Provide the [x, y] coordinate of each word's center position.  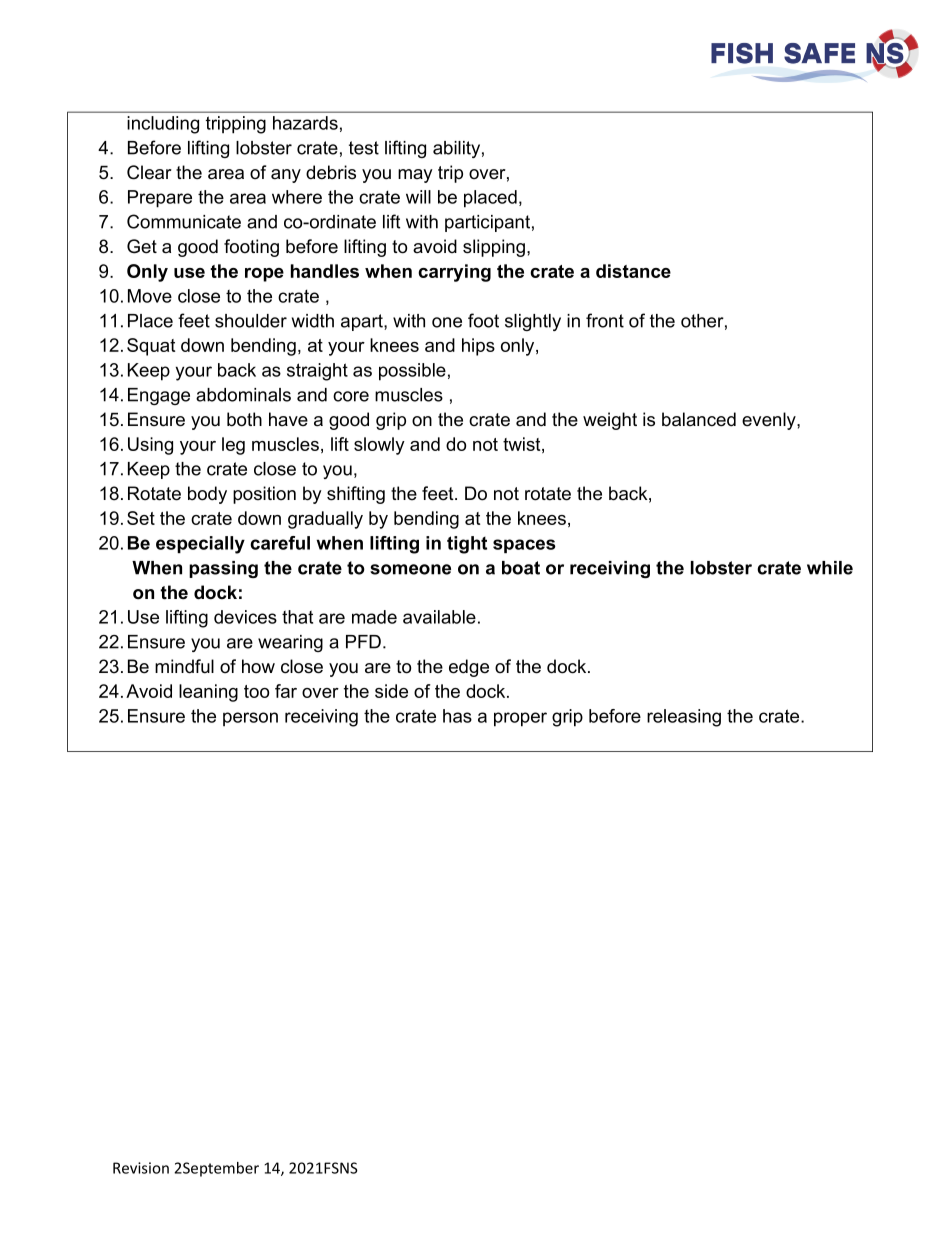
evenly [770, 421]
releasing [684, 718]
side [391, 691]
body [207, 495]
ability [456, 149]
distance [633, 271]
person [250, 719]
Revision [141, 1168]
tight [467, 545]
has [457, 716]
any [286, 176]
